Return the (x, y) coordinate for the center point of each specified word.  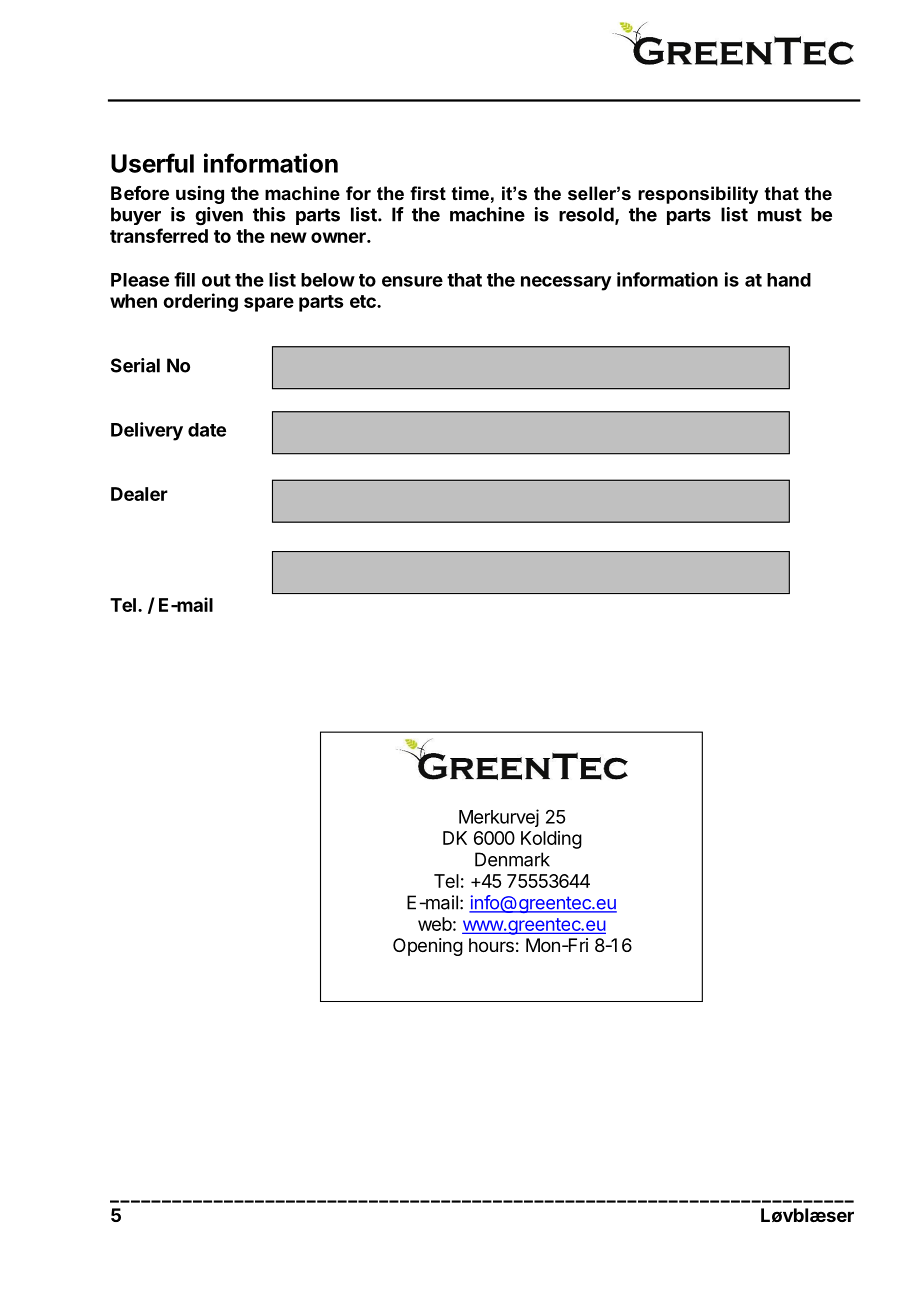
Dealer (139, 494)
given (219, 216)
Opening (428, 947)
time (470, 193)
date (207, 430)
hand (789, 280)
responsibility (698, 195)
